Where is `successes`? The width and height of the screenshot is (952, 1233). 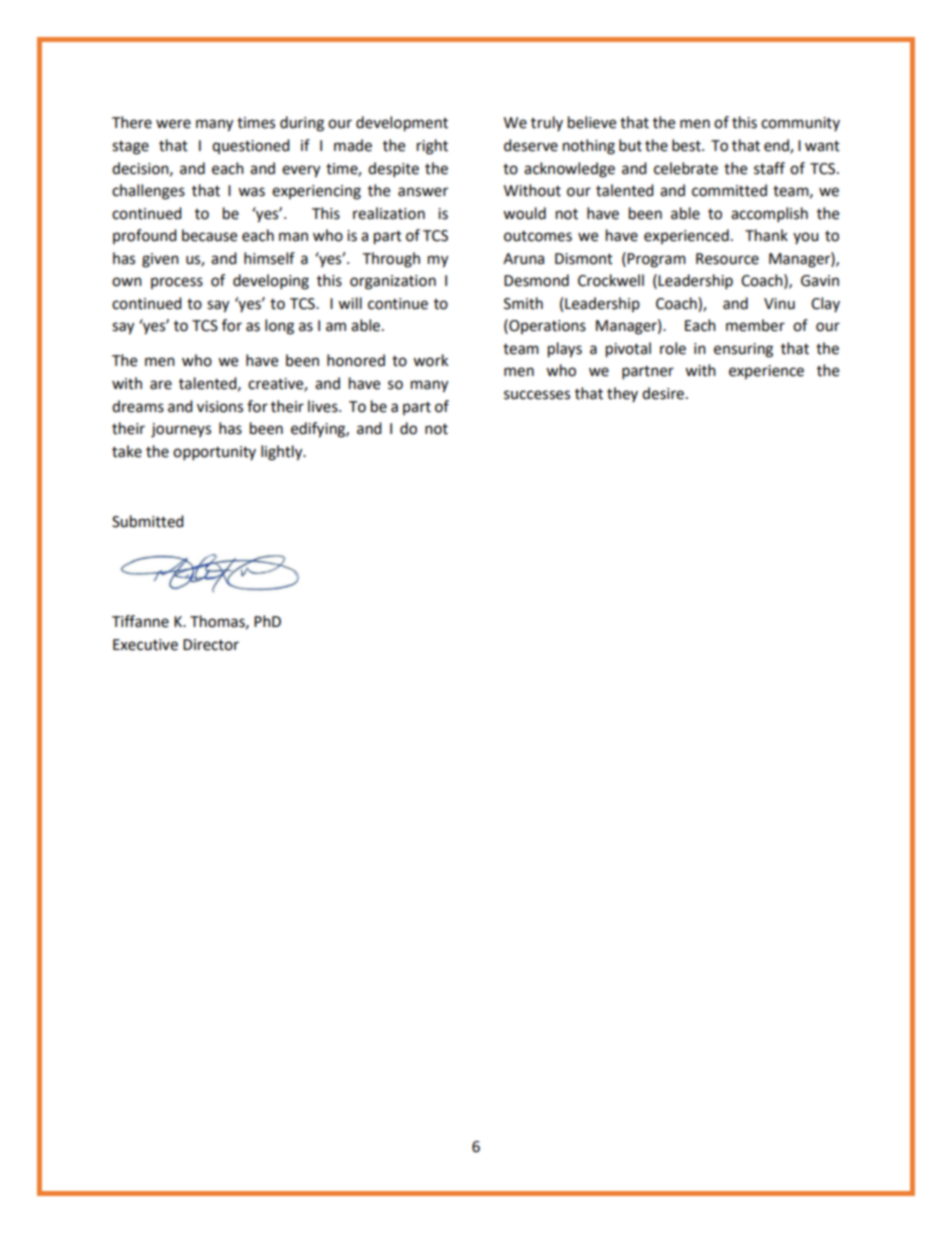
successes is located at coordinates (537, 395).
